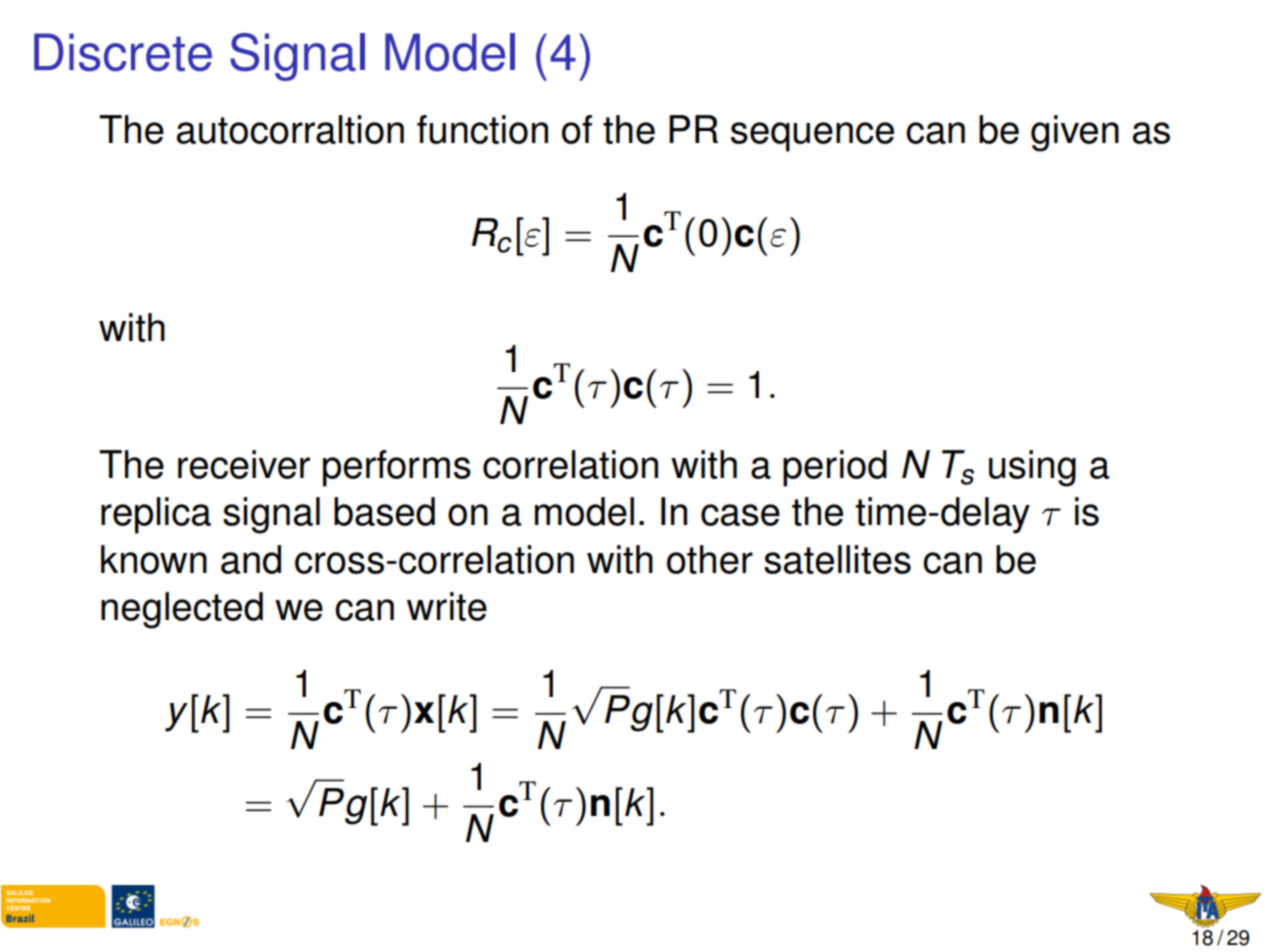 The image size is (1271, 952). Describe the element at coordinates (1075, 133) in the screenshot. I see `given` at that location.
